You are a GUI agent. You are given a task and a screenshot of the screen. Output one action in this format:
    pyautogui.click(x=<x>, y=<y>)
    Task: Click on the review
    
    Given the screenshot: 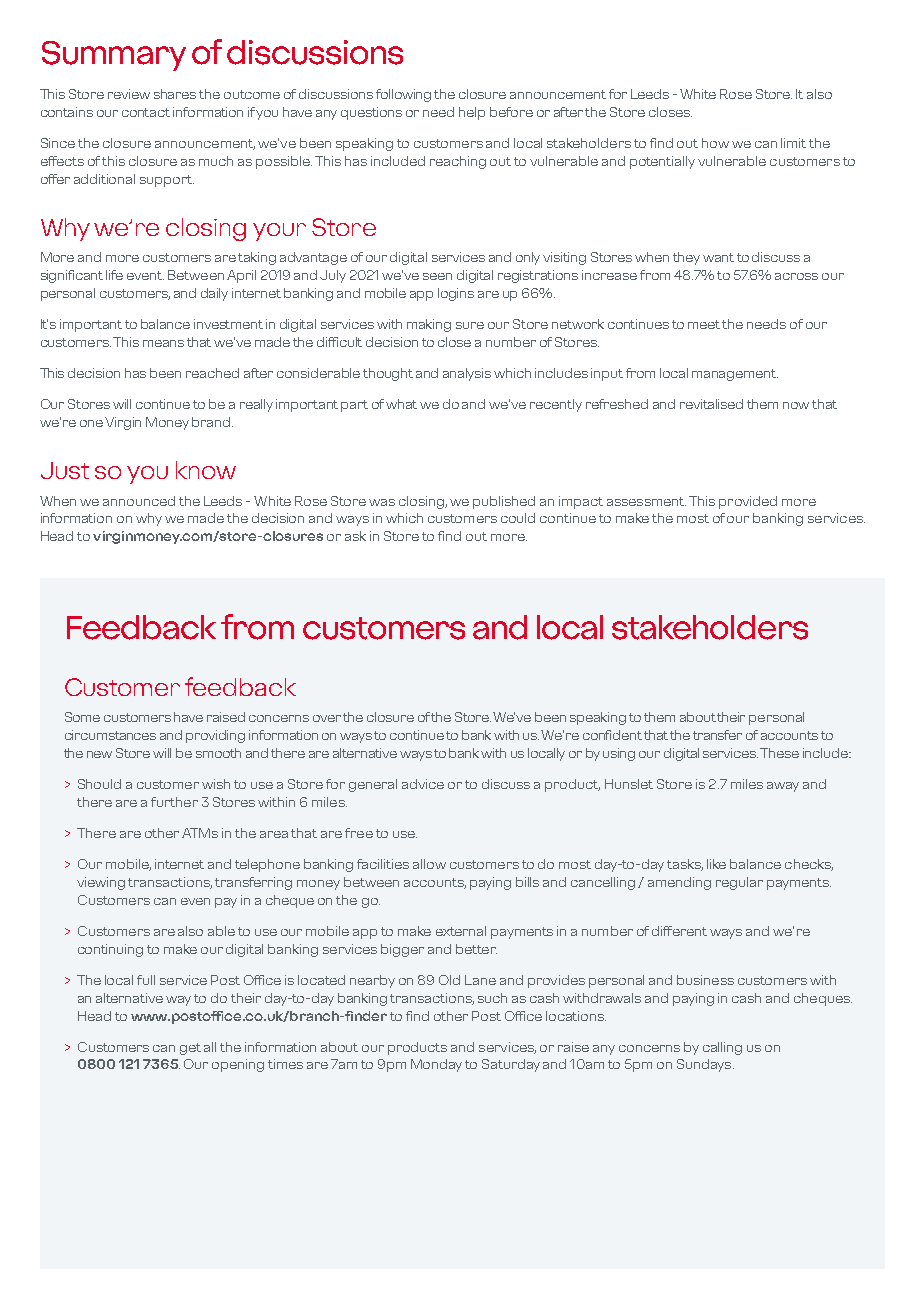 What is the action you would take?
    pyautogui.click(x=129, y=94)
